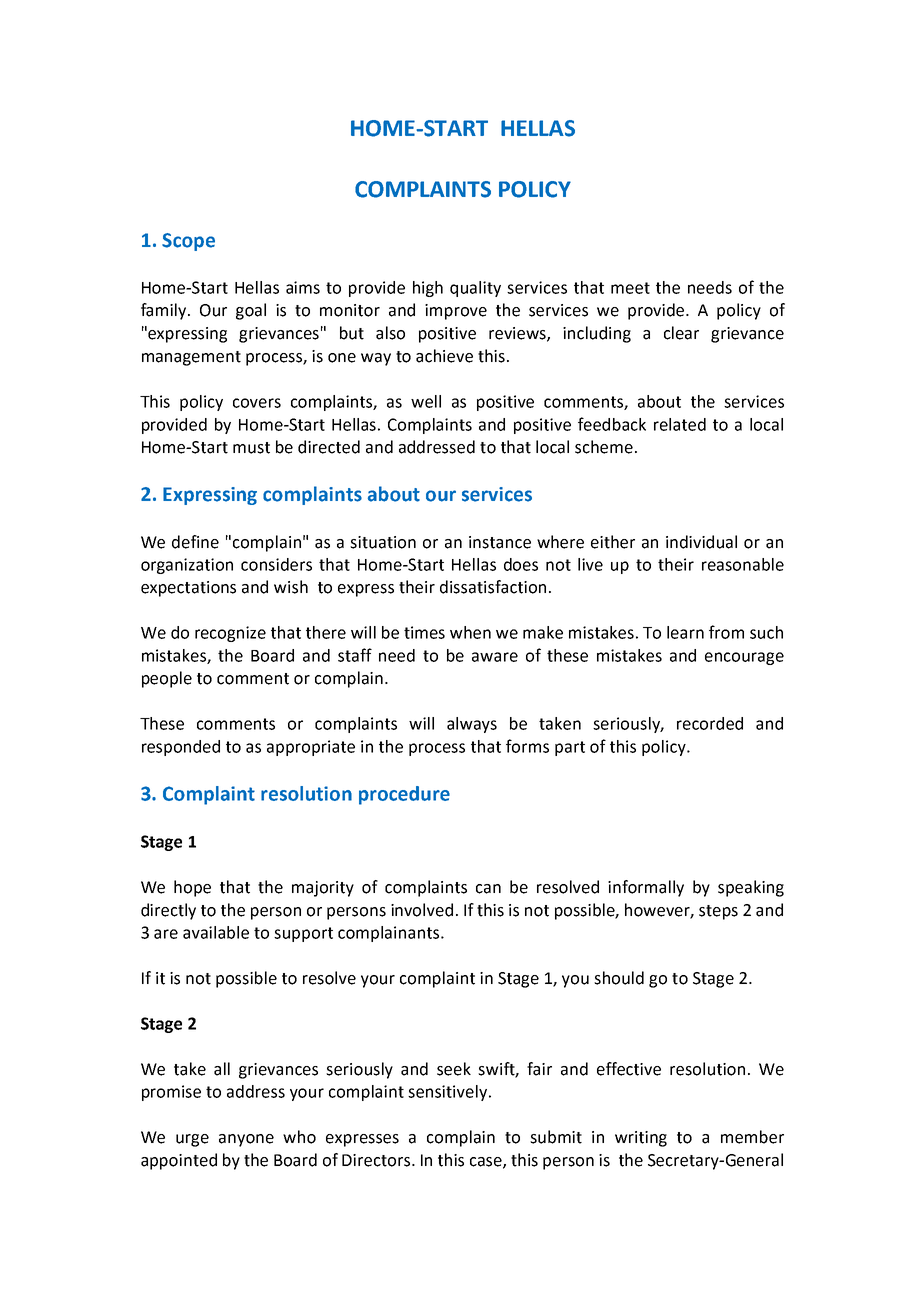 The height and width of the image is (1308, 924). I want to click on meet, so click(630, 288).
